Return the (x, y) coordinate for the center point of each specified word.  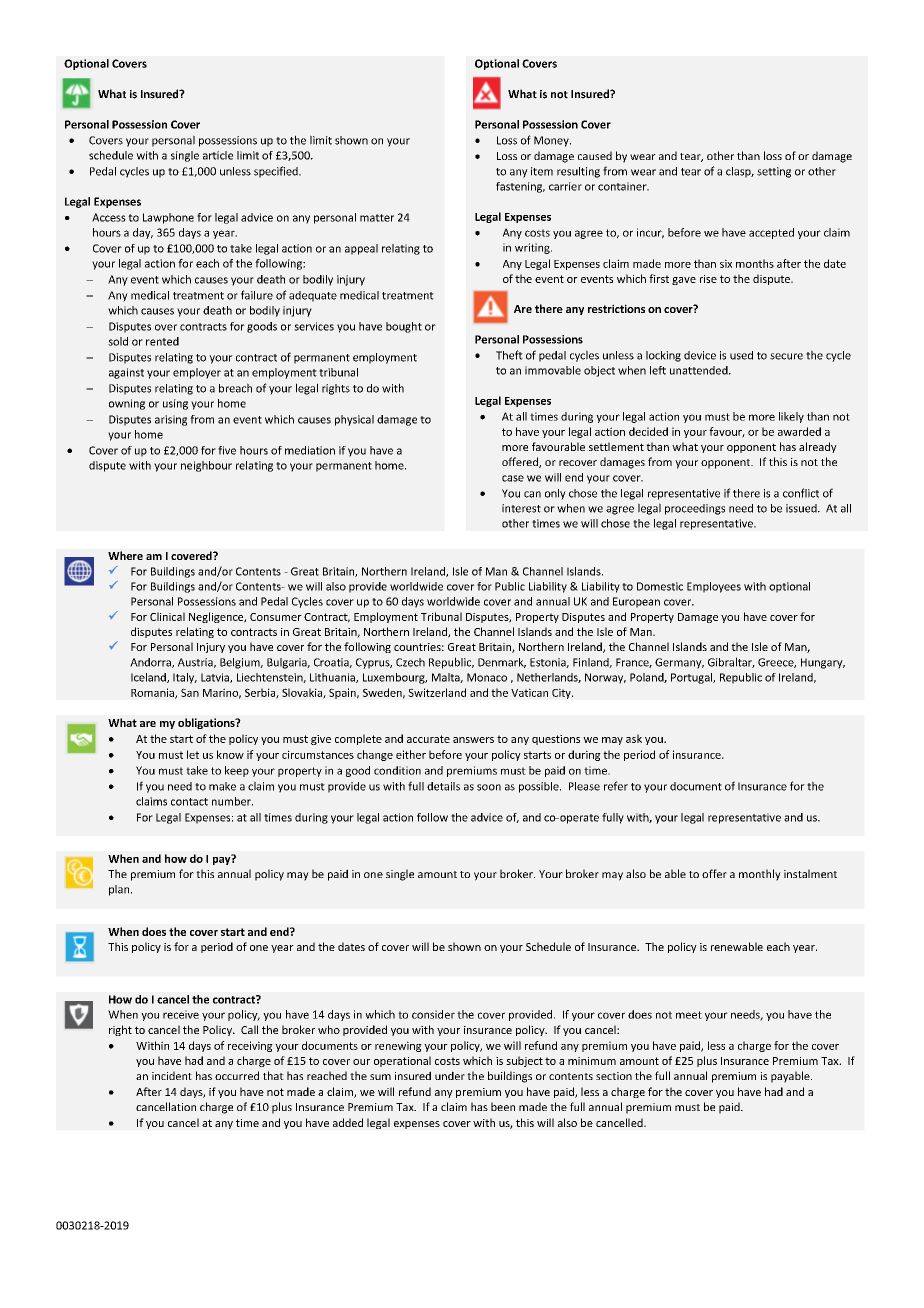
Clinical (167, 616)
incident (172, 1075)
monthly (760, 875)
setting (774, 172)
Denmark (502, 663)
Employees (714, 587)
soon (489, 787)
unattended (700, 370)
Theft (509, 355)
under (450, 1075)
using (175, 404)
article (218, 155)
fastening (520, 187)
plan (120, 890)
